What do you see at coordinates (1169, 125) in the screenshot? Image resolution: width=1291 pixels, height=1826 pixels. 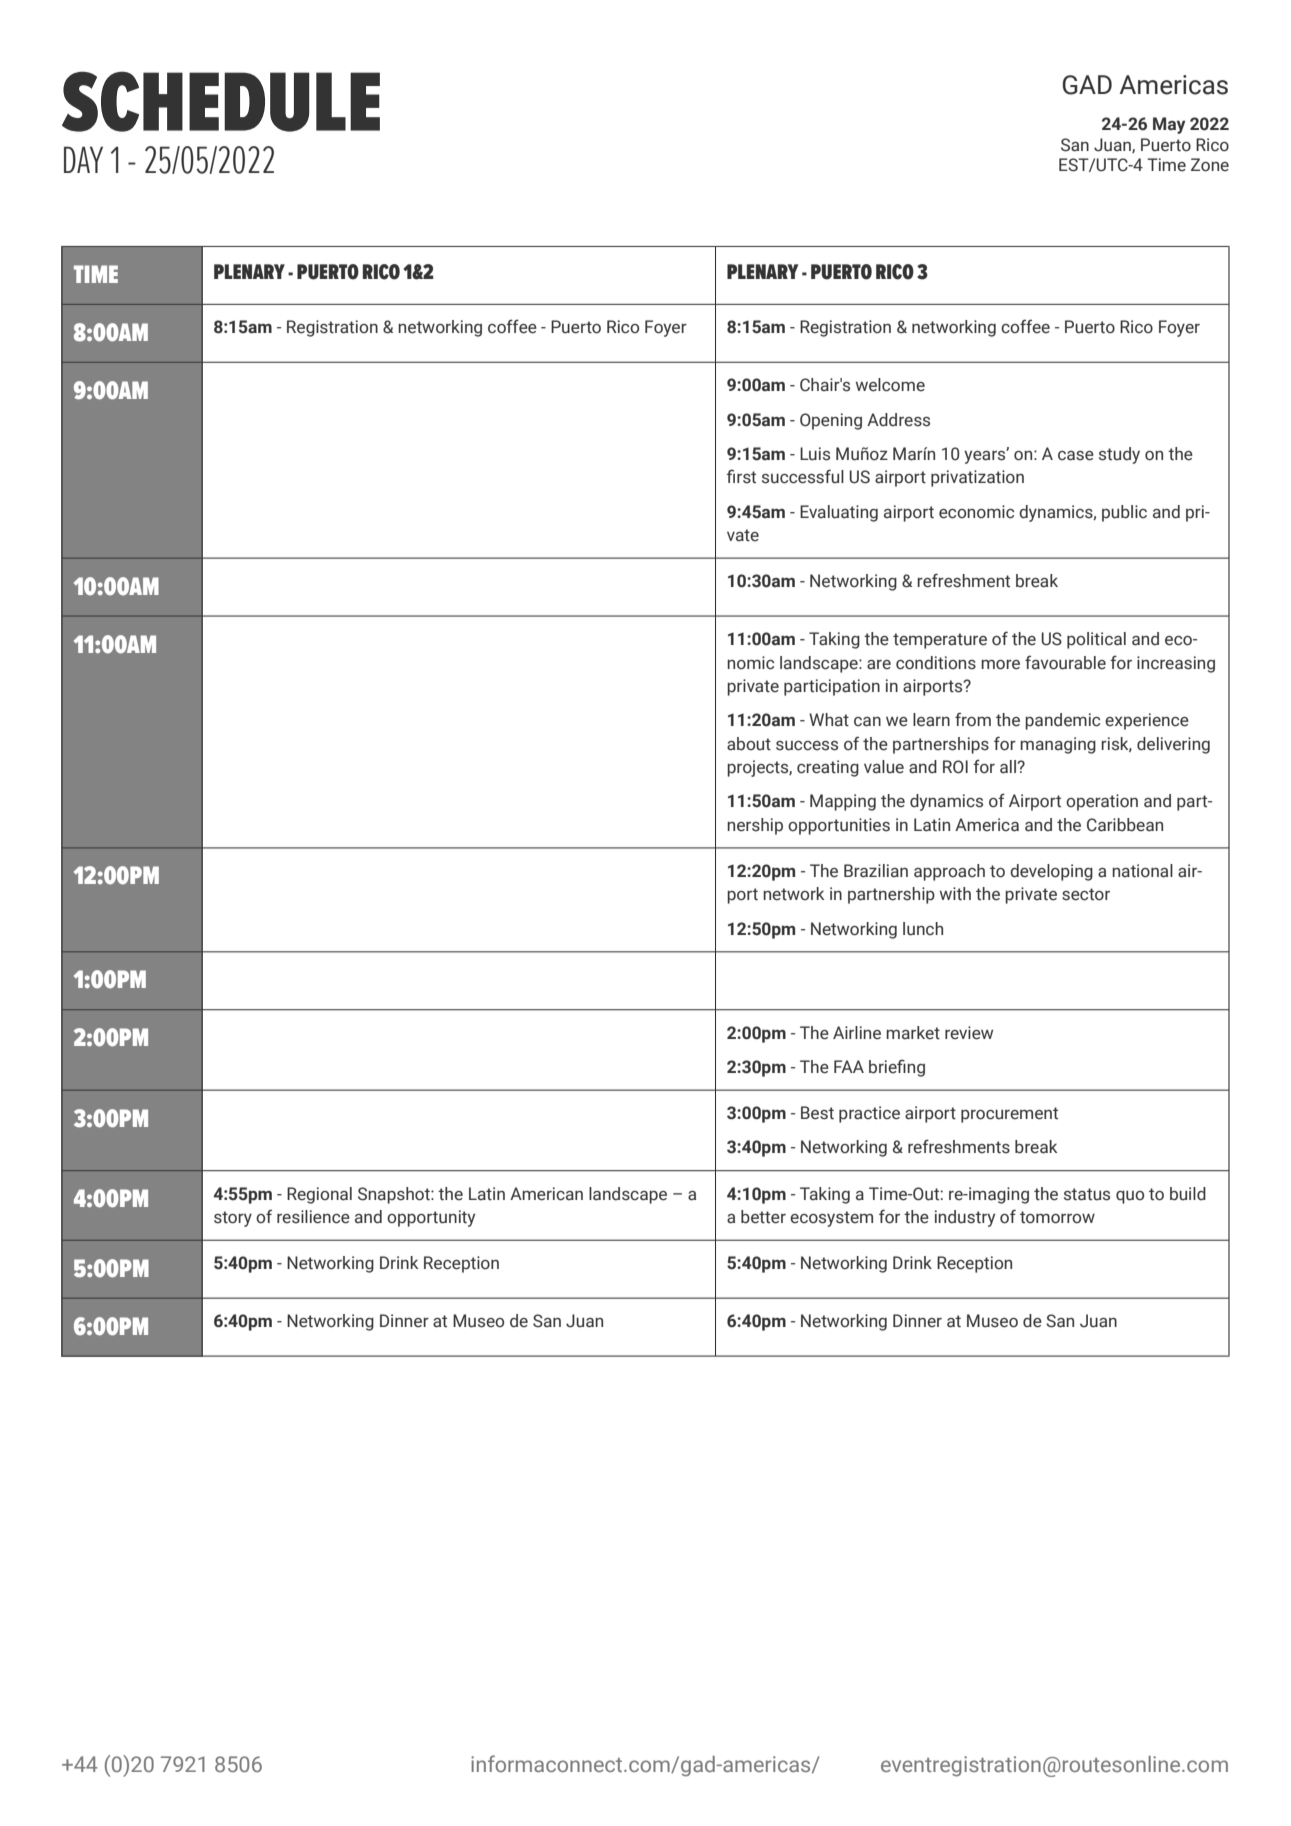 I see `May` at bounding box center [1169, 125].
